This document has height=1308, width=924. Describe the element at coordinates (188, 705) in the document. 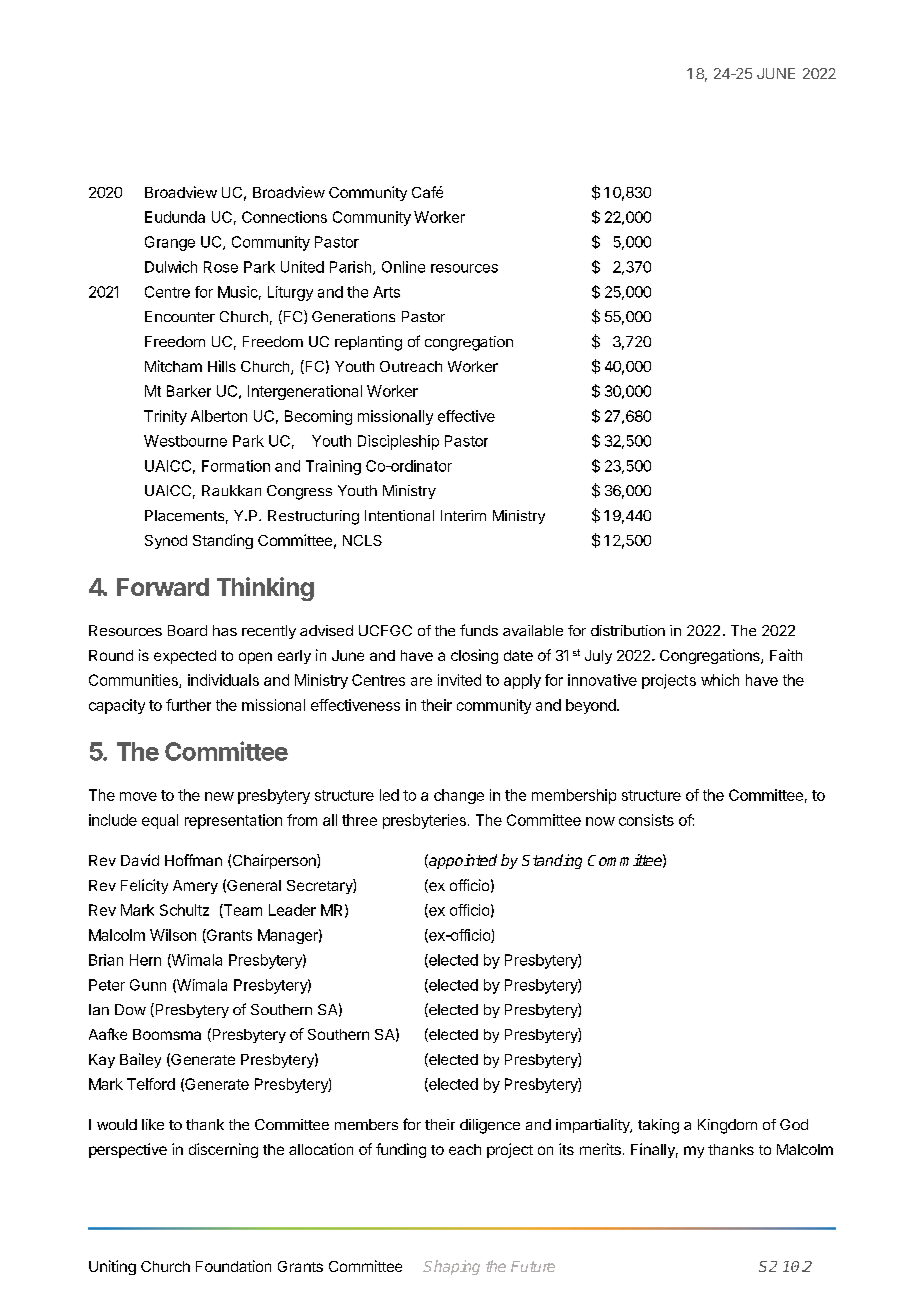

I see `further` at that location.
